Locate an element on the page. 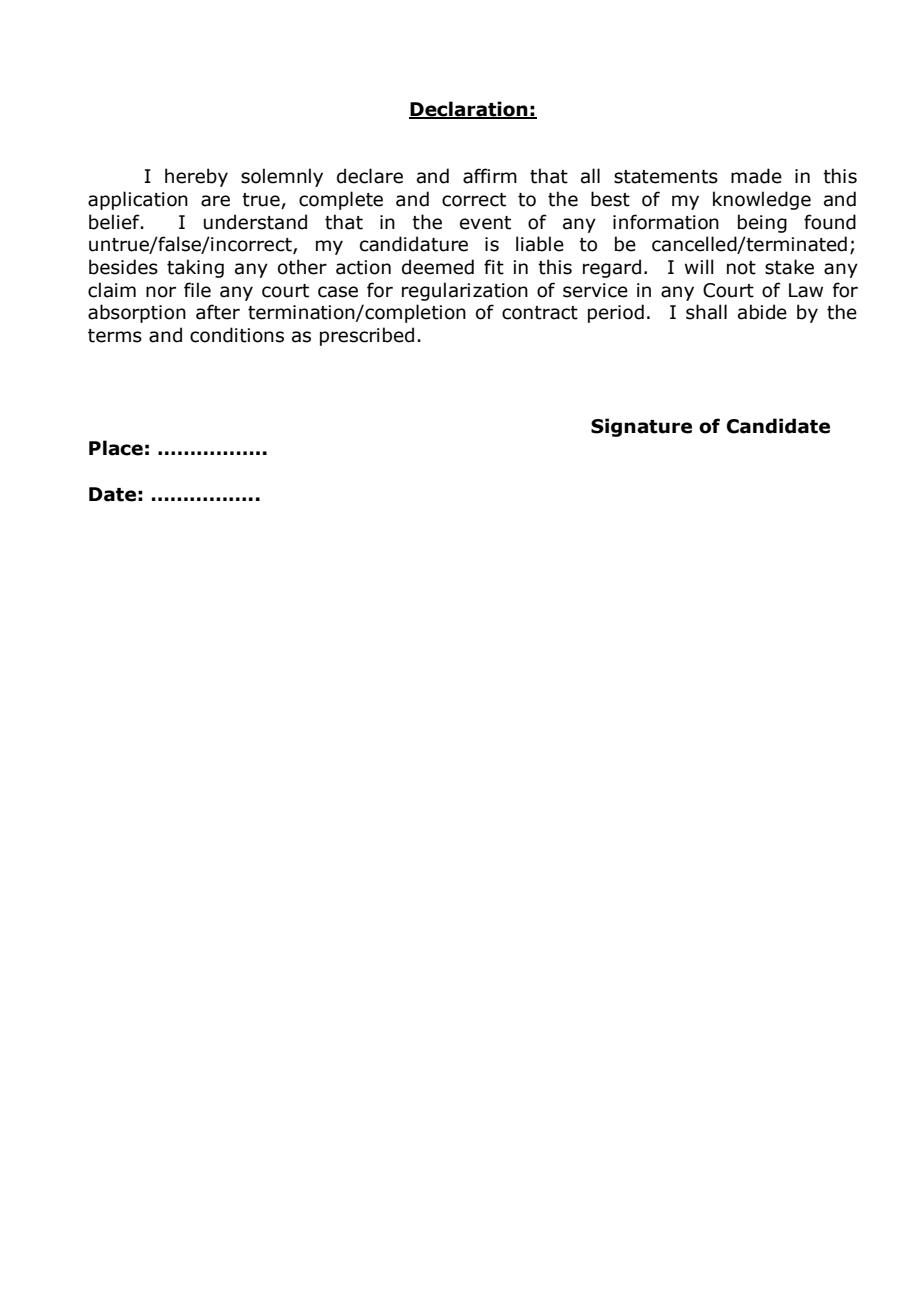 The image size is (924, 1307). made is located at coordinates (756, 176).
